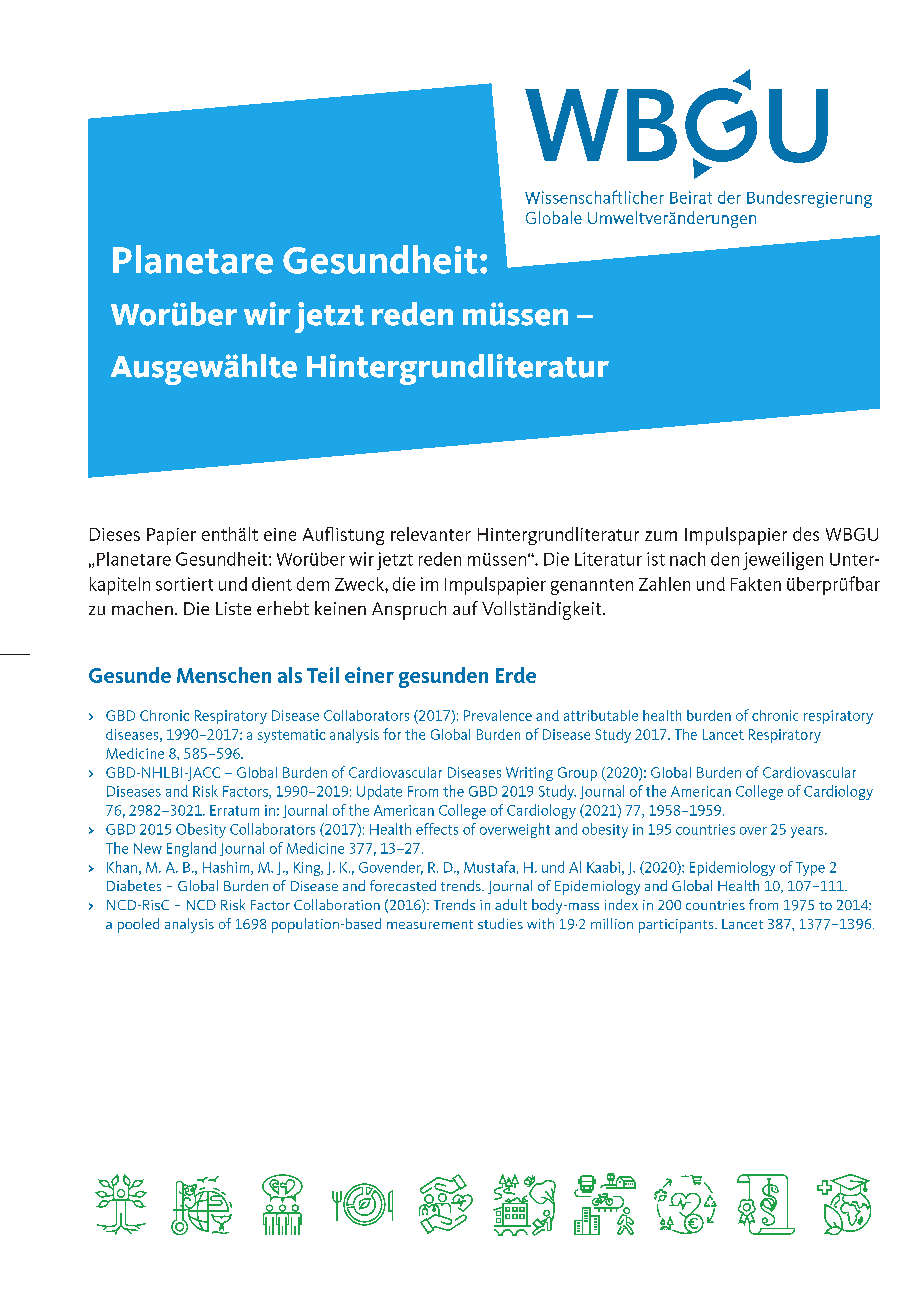 This document has width=924, height=1308. Describe the element at coordinates (808, 832) in the document. I see `years` at that location.
